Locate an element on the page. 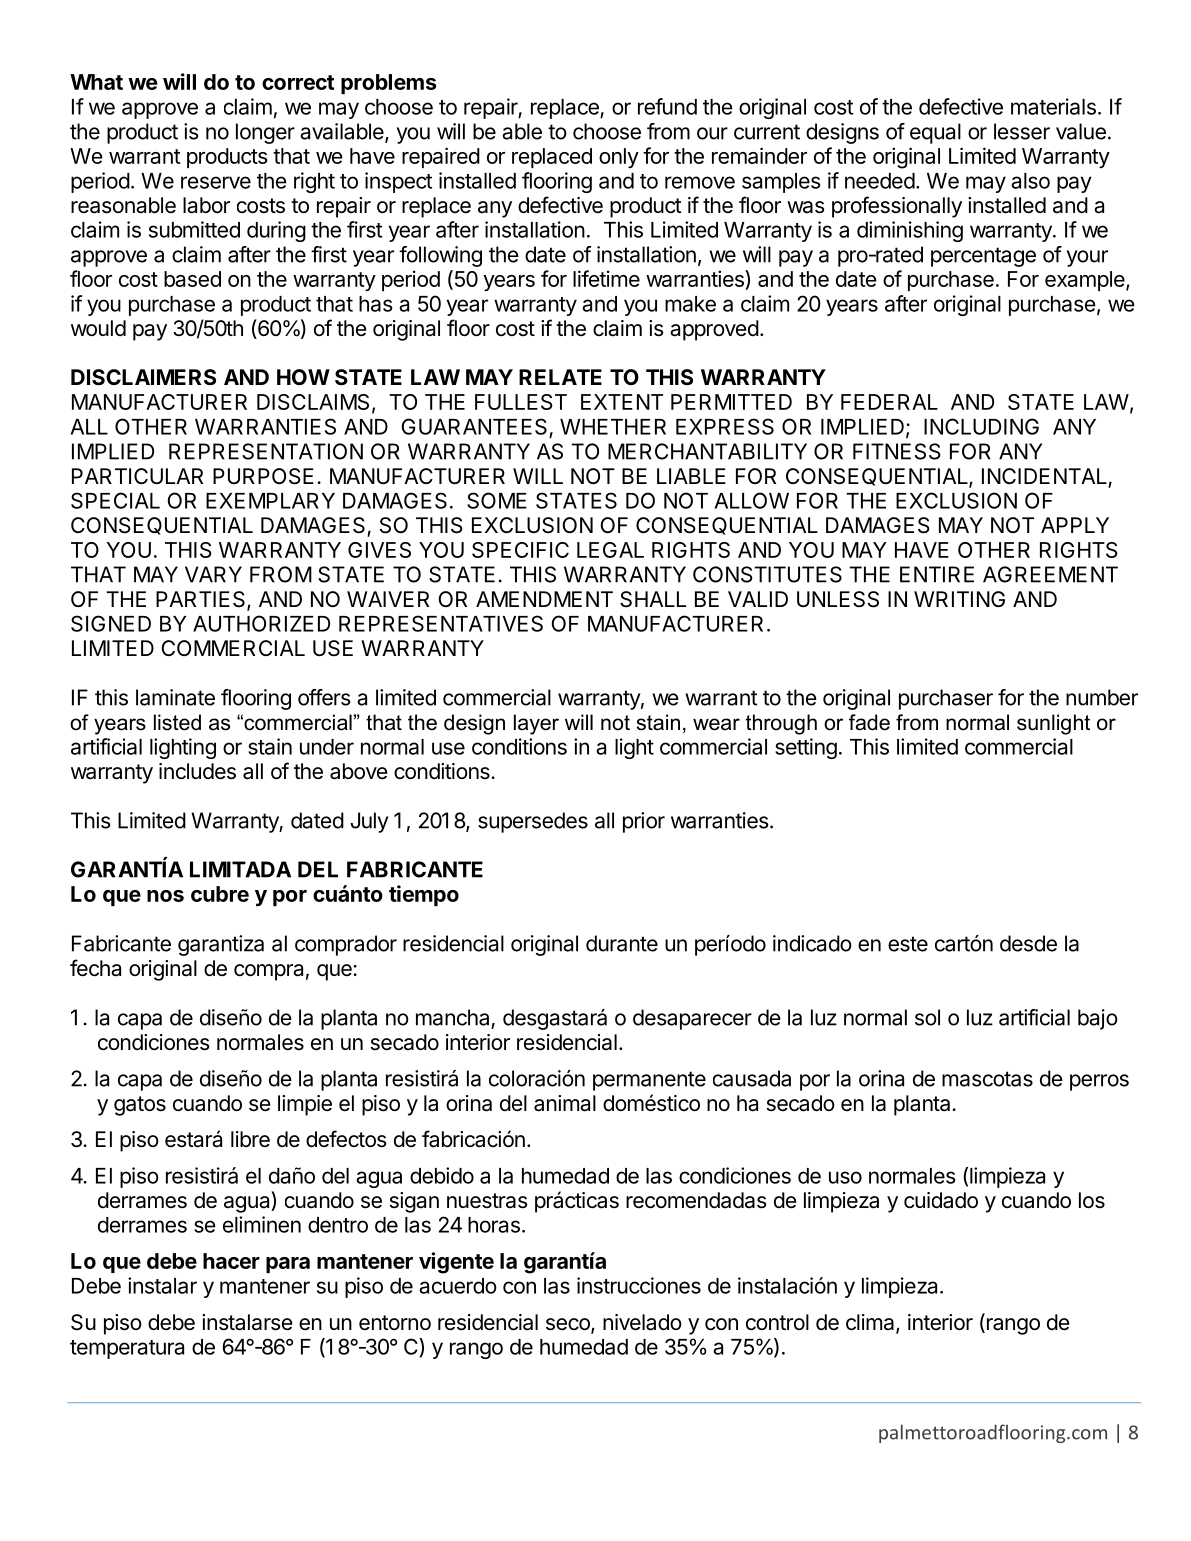 This image has height=1541, width=1191. longer is located at coordinates (265, 133).
